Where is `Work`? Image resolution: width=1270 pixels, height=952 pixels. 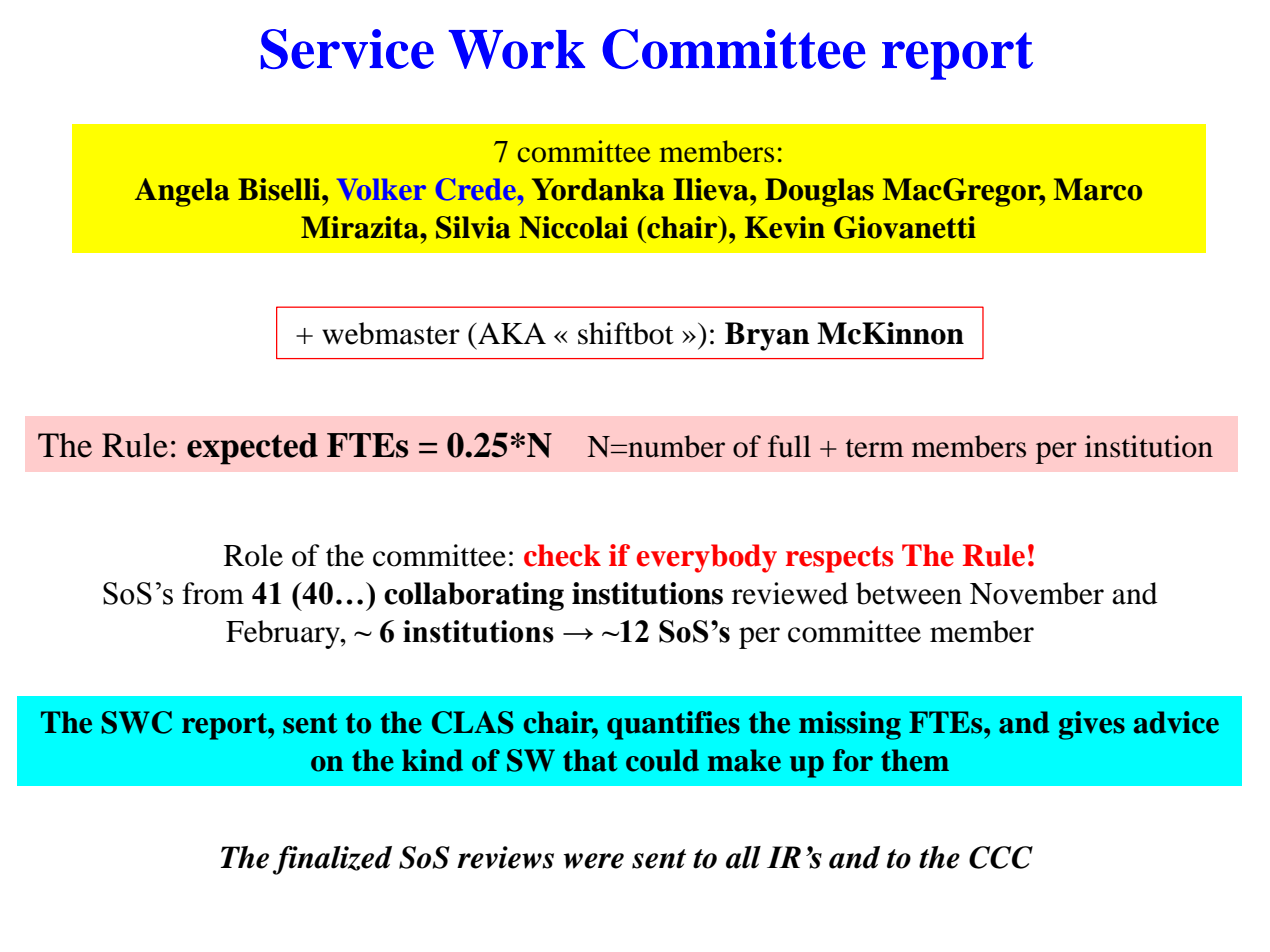
Work is located at coordinates (516, 49).
